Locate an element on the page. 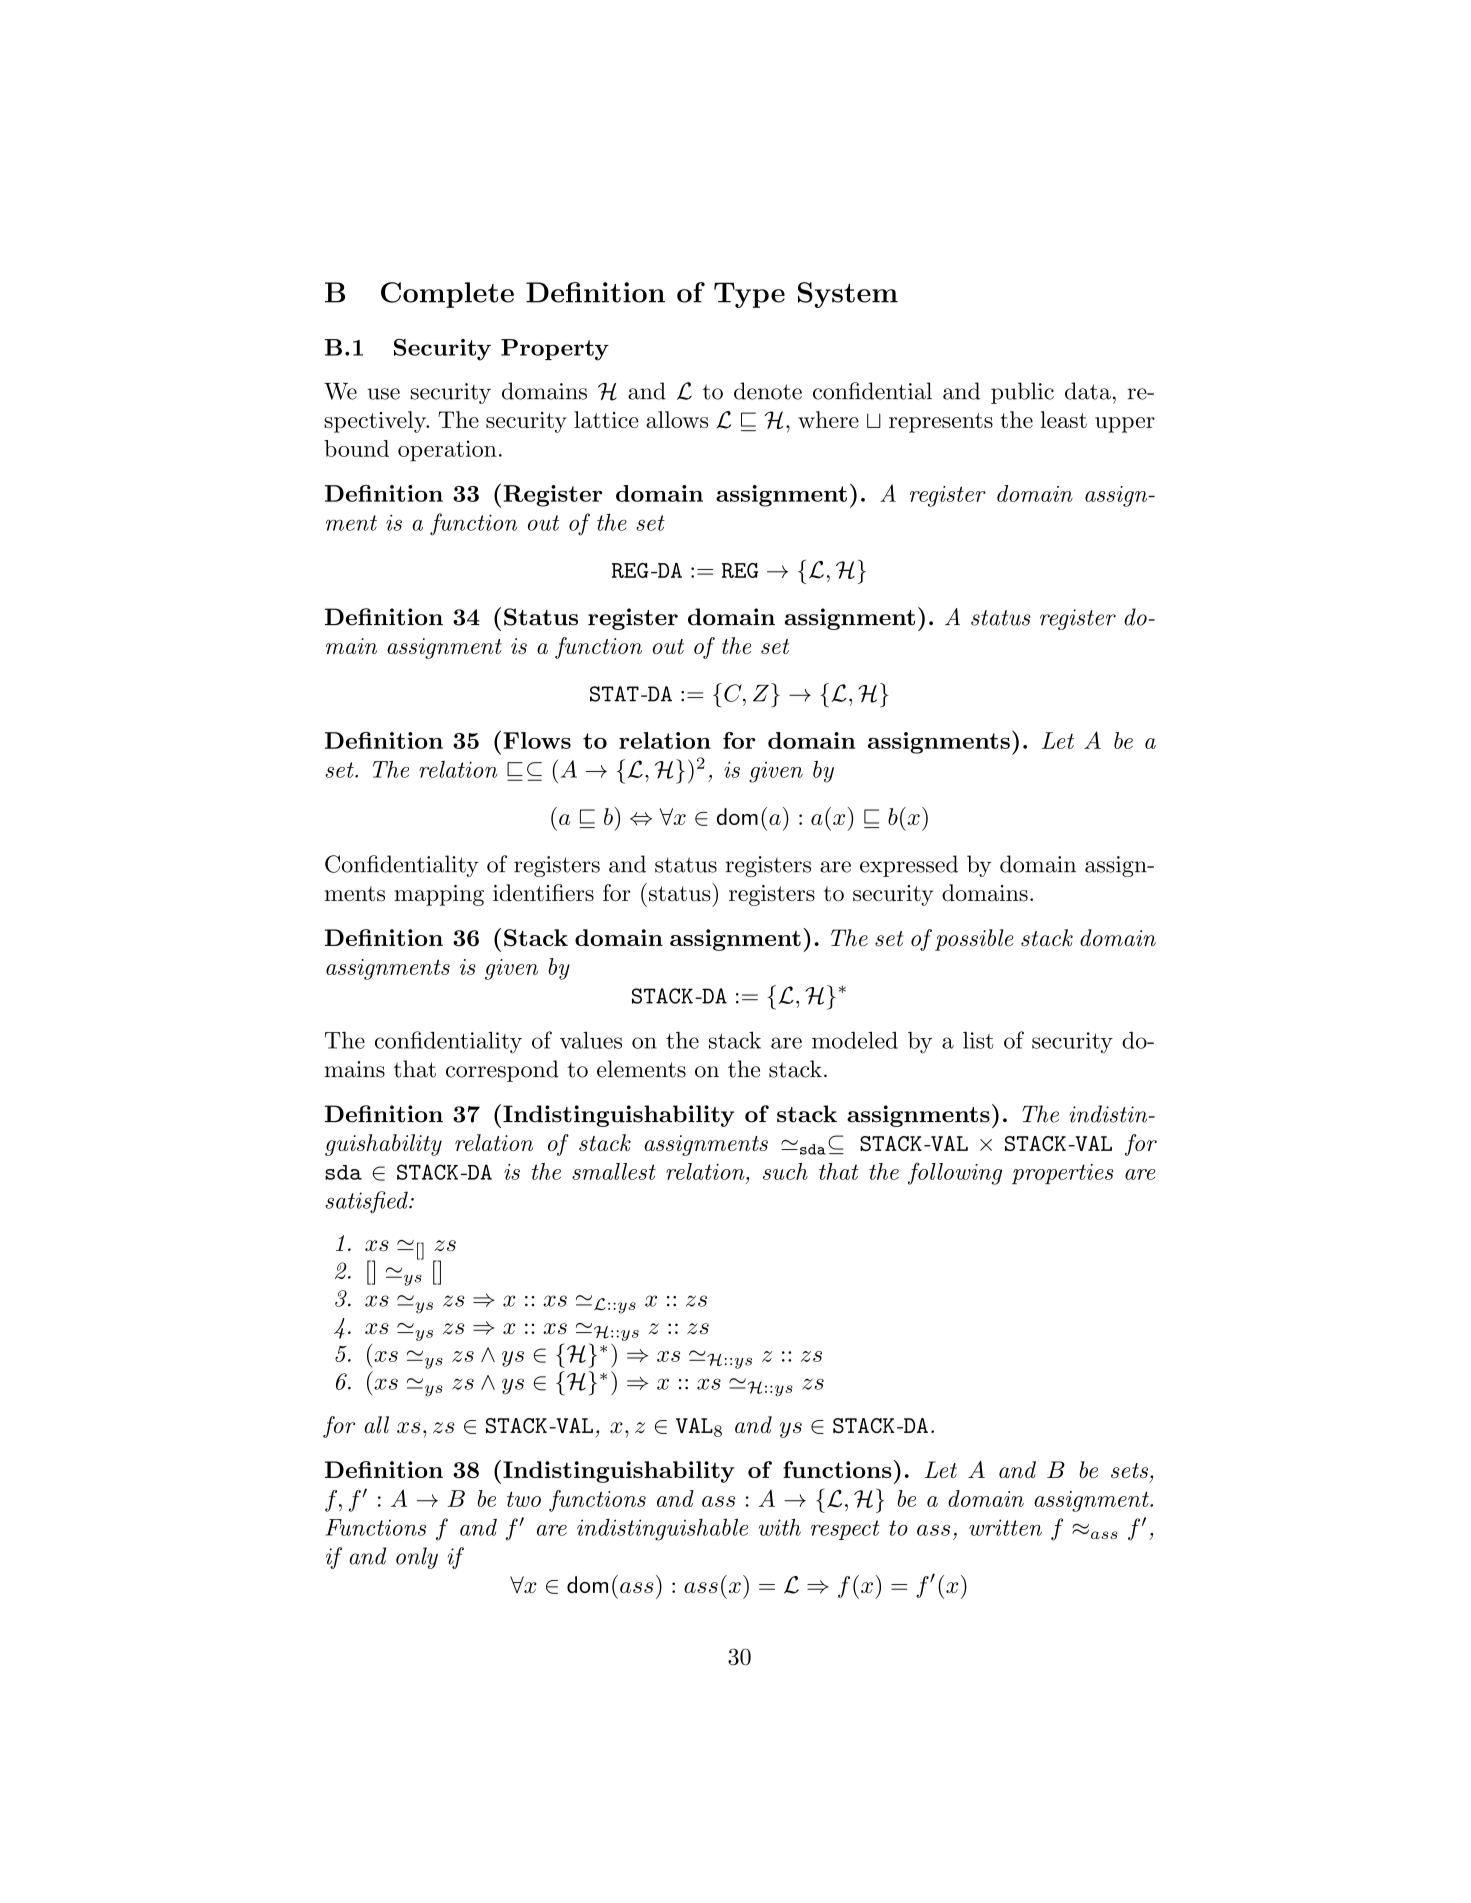 The width and height of the image is (1471, 1903). possible is located at coordinates (974, 940).
